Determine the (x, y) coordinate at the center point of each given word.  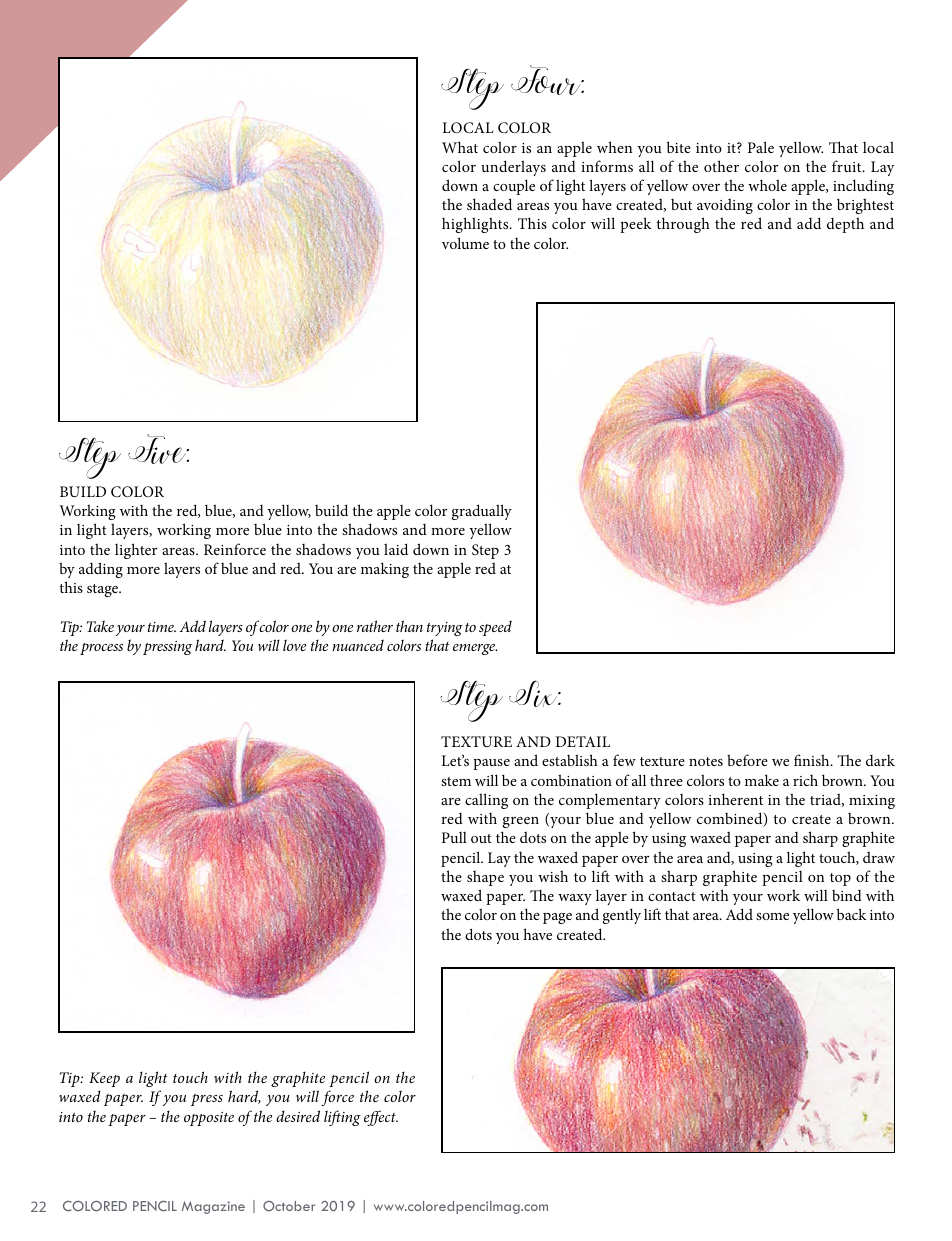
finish (813, 760)
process (101, 649)
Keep (104, 1079)
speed (495, 628)
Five (158, 449)
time (162, 627)
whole (767, 185)
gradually (482, 512)
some (772, 916)
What (460, 147)
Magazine (213, 1207)
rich (805, 780)
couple (514, 187)
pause (491, 764)
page (557, 918)
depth (845, 225)
